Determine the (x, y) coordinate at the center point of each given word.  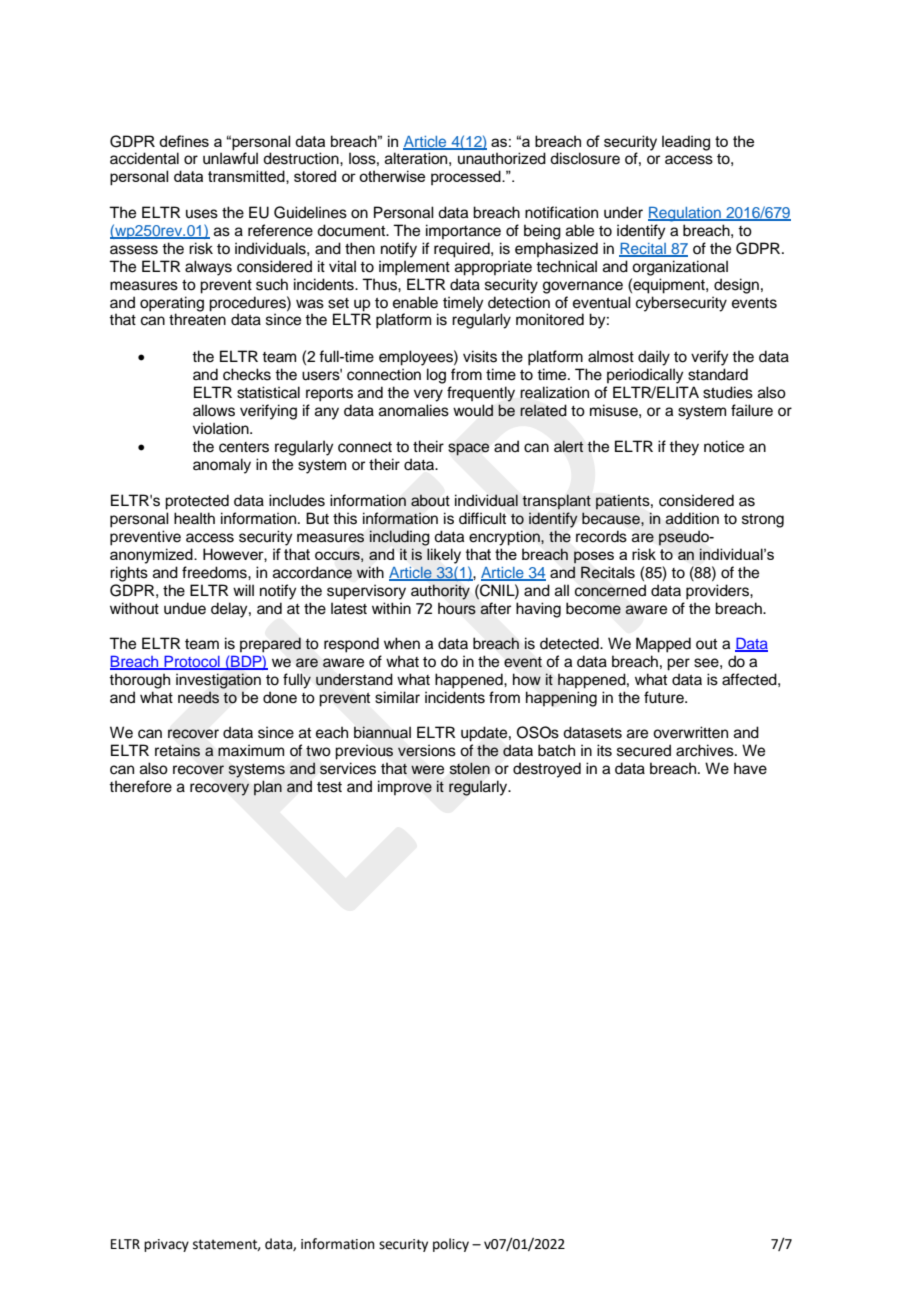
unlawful (230, 158)
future (665, 697)
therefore (140, 786)
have (750, 768)
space (468, 449)
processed (467, 177)
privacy (166, 1245)
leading (686, 143)
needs (198, 697)
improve (405, 787)
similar (397, 697)
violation (222, 428)
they (684, 448)
